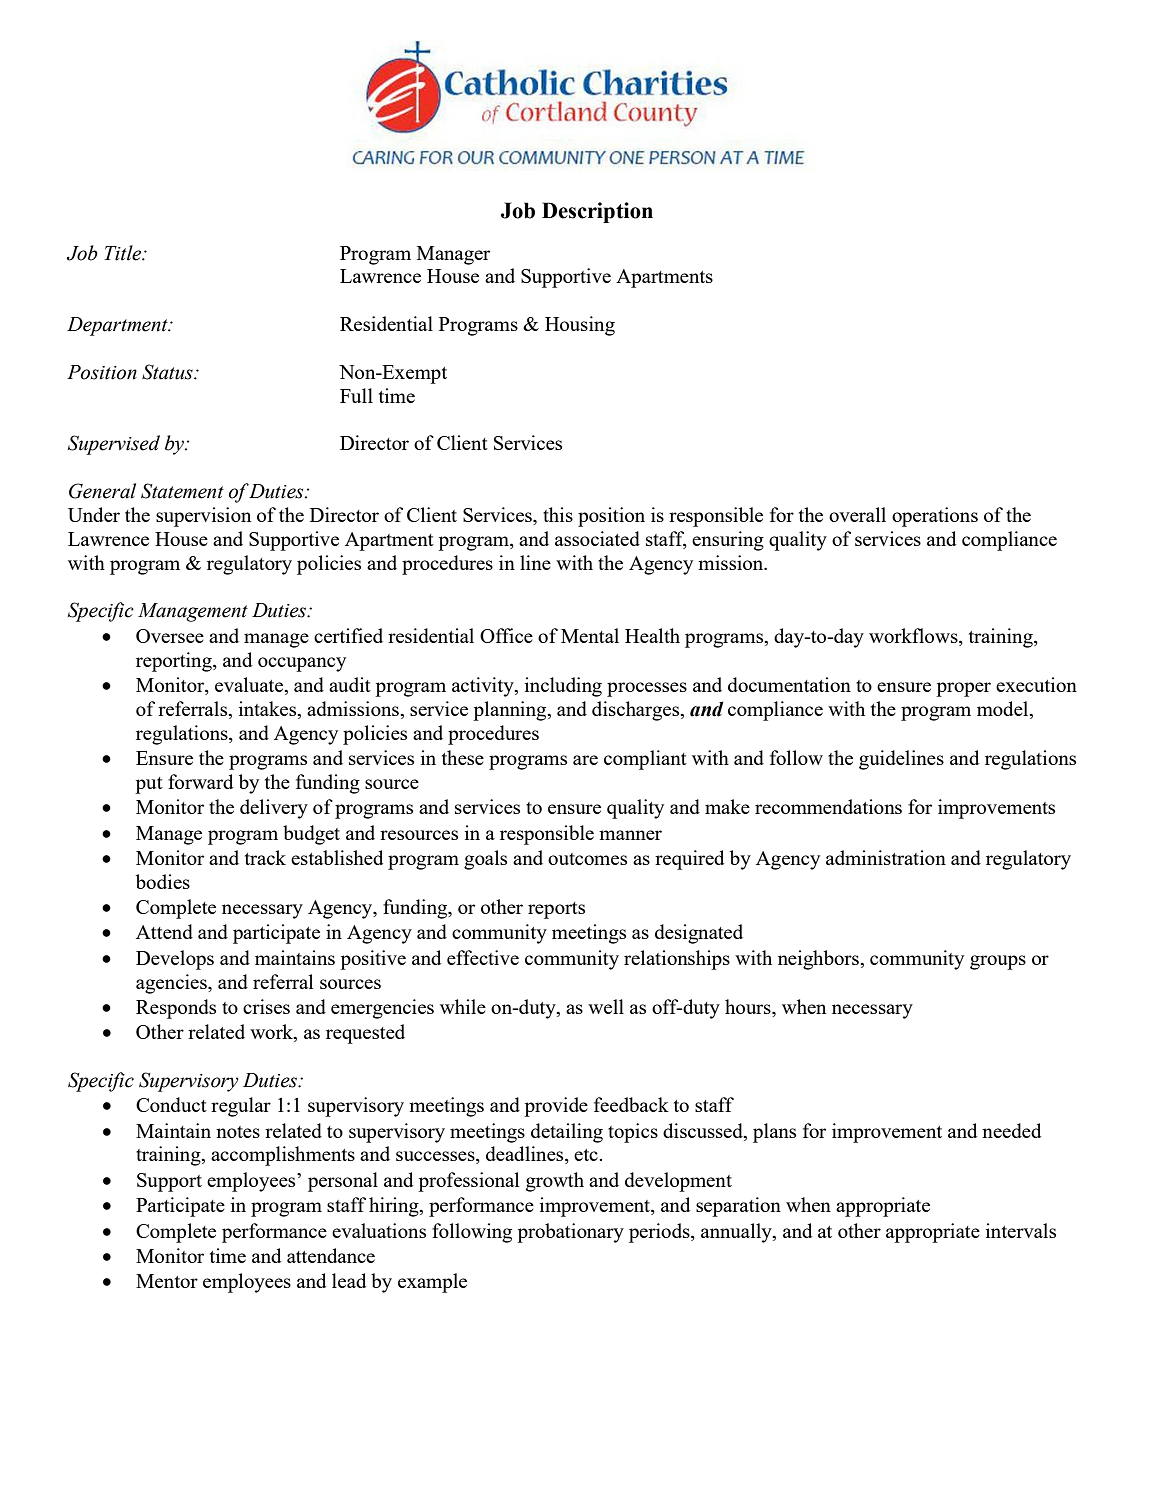  Describe the element at coordinates (558, 514) in the document. I see `this` at that location.
